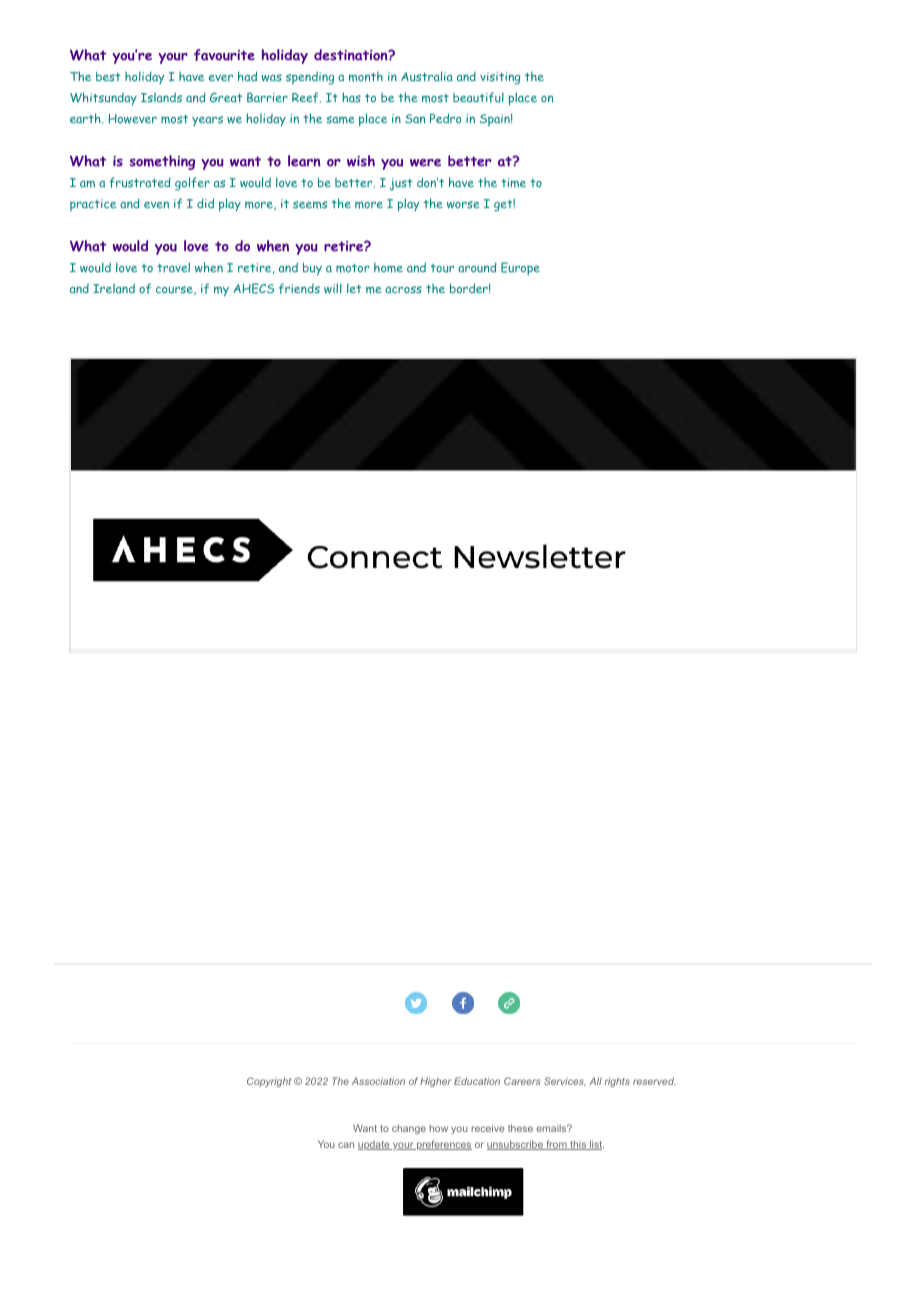  Describe the element at coordinates (500, 78) in the image. I see `visiting` at that location.
